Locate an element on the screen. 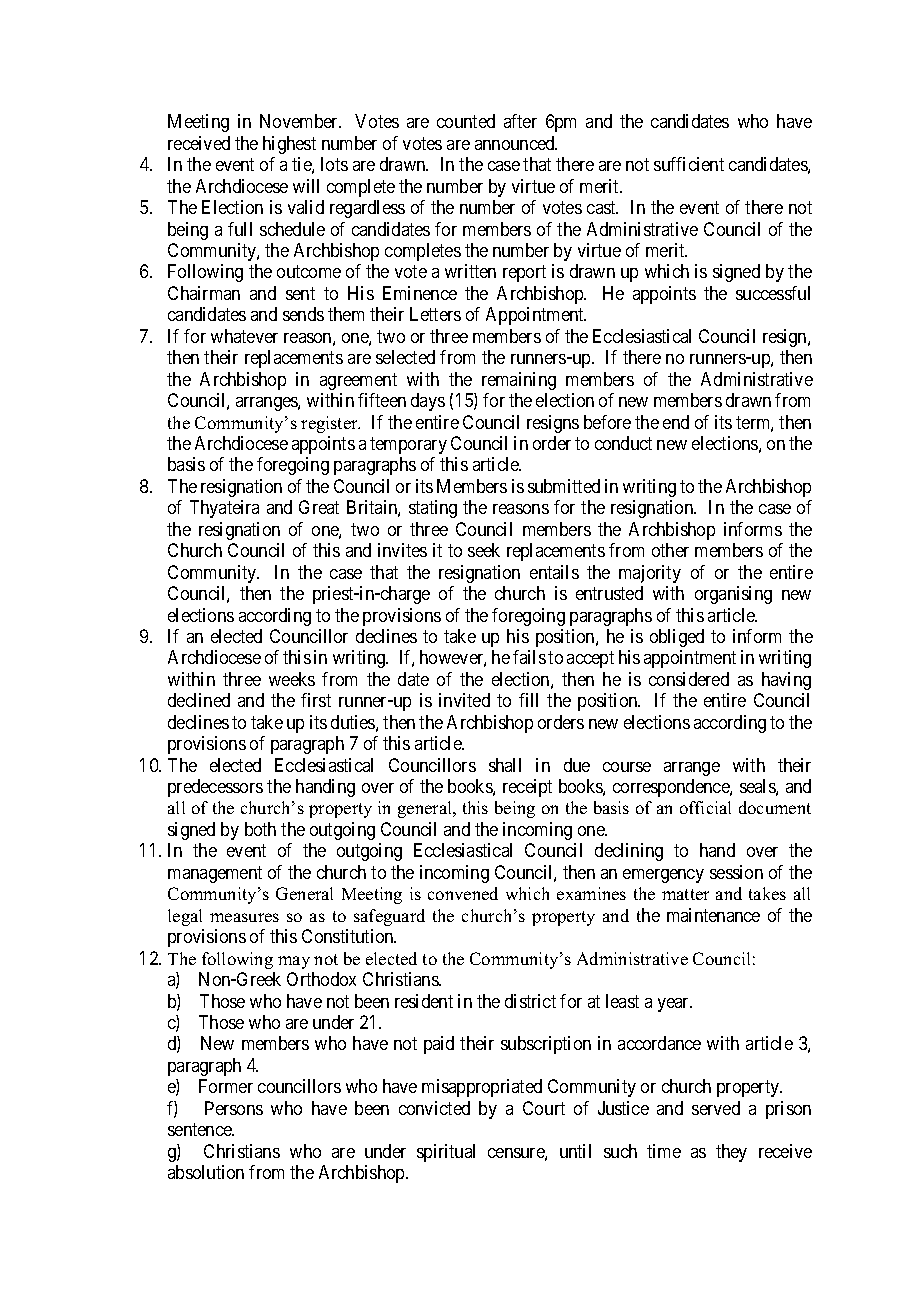 This screenshot has height=1308, width=924. highest is located at coordinates (289, 145).
